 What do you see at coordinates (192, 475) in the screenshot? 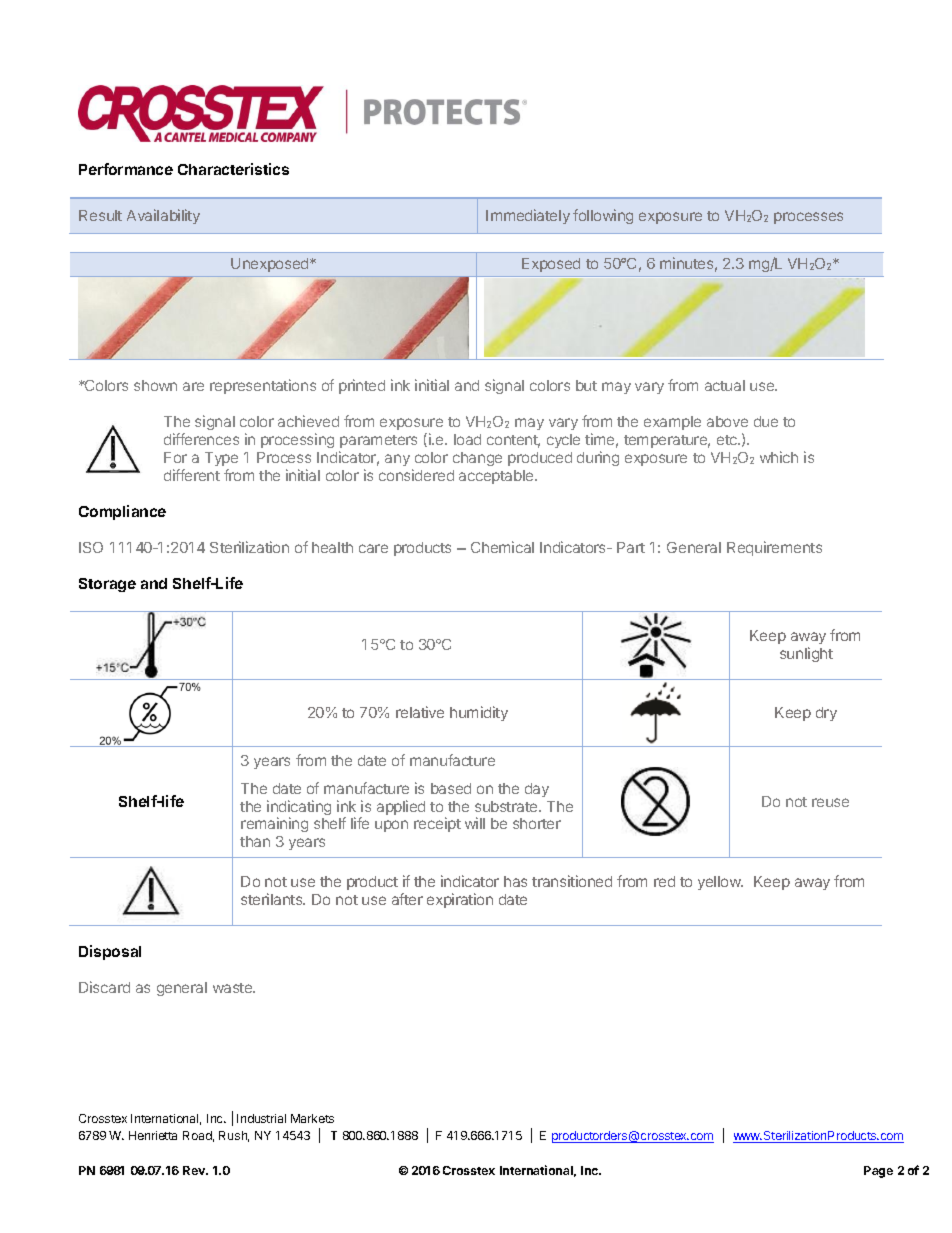
I see `different` at bounding box center [192, 475].
